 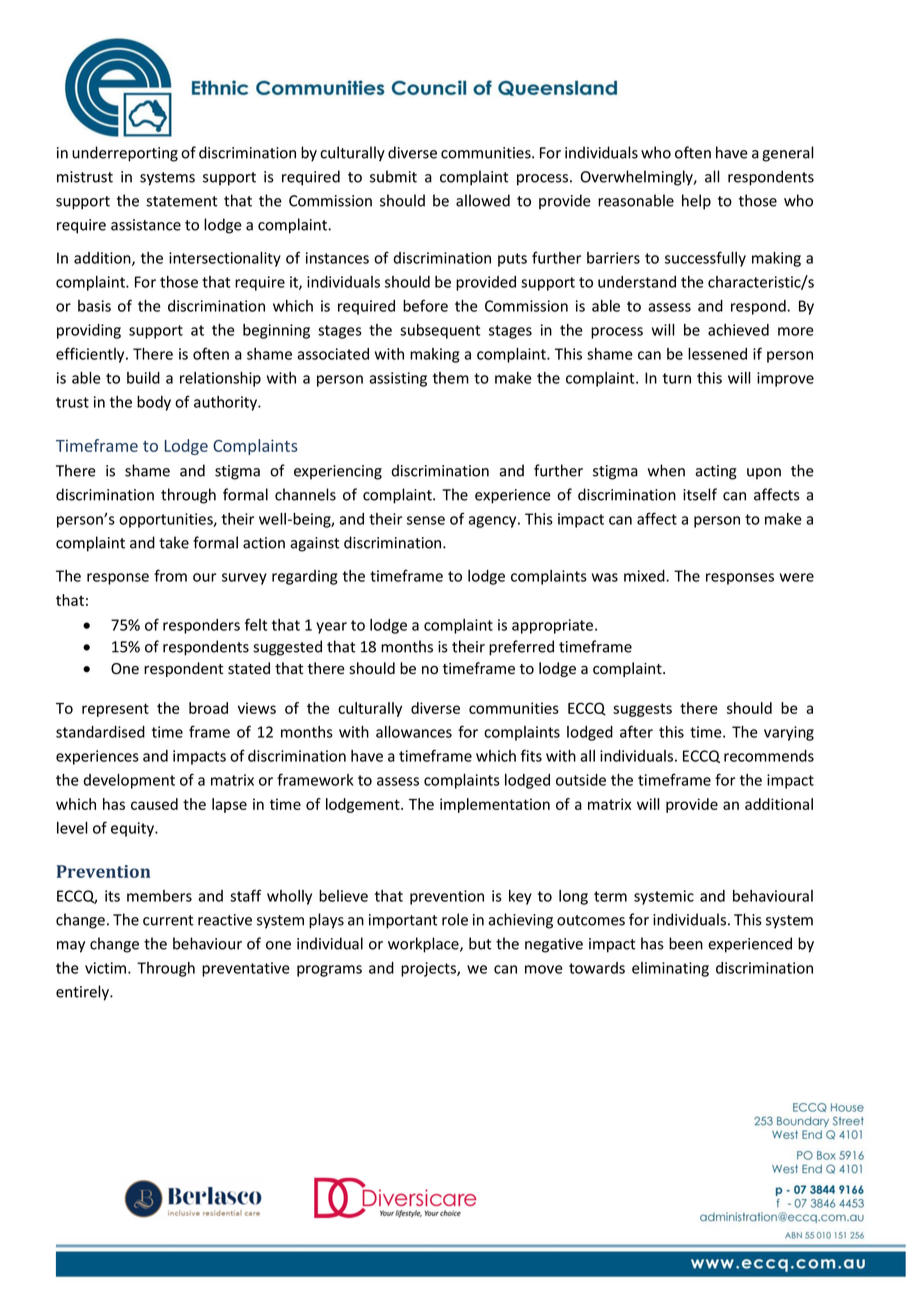 What do you see at coordinates (338, 472) in the screenshot?
I see `experiencing` at bounding box center [338, 472].
